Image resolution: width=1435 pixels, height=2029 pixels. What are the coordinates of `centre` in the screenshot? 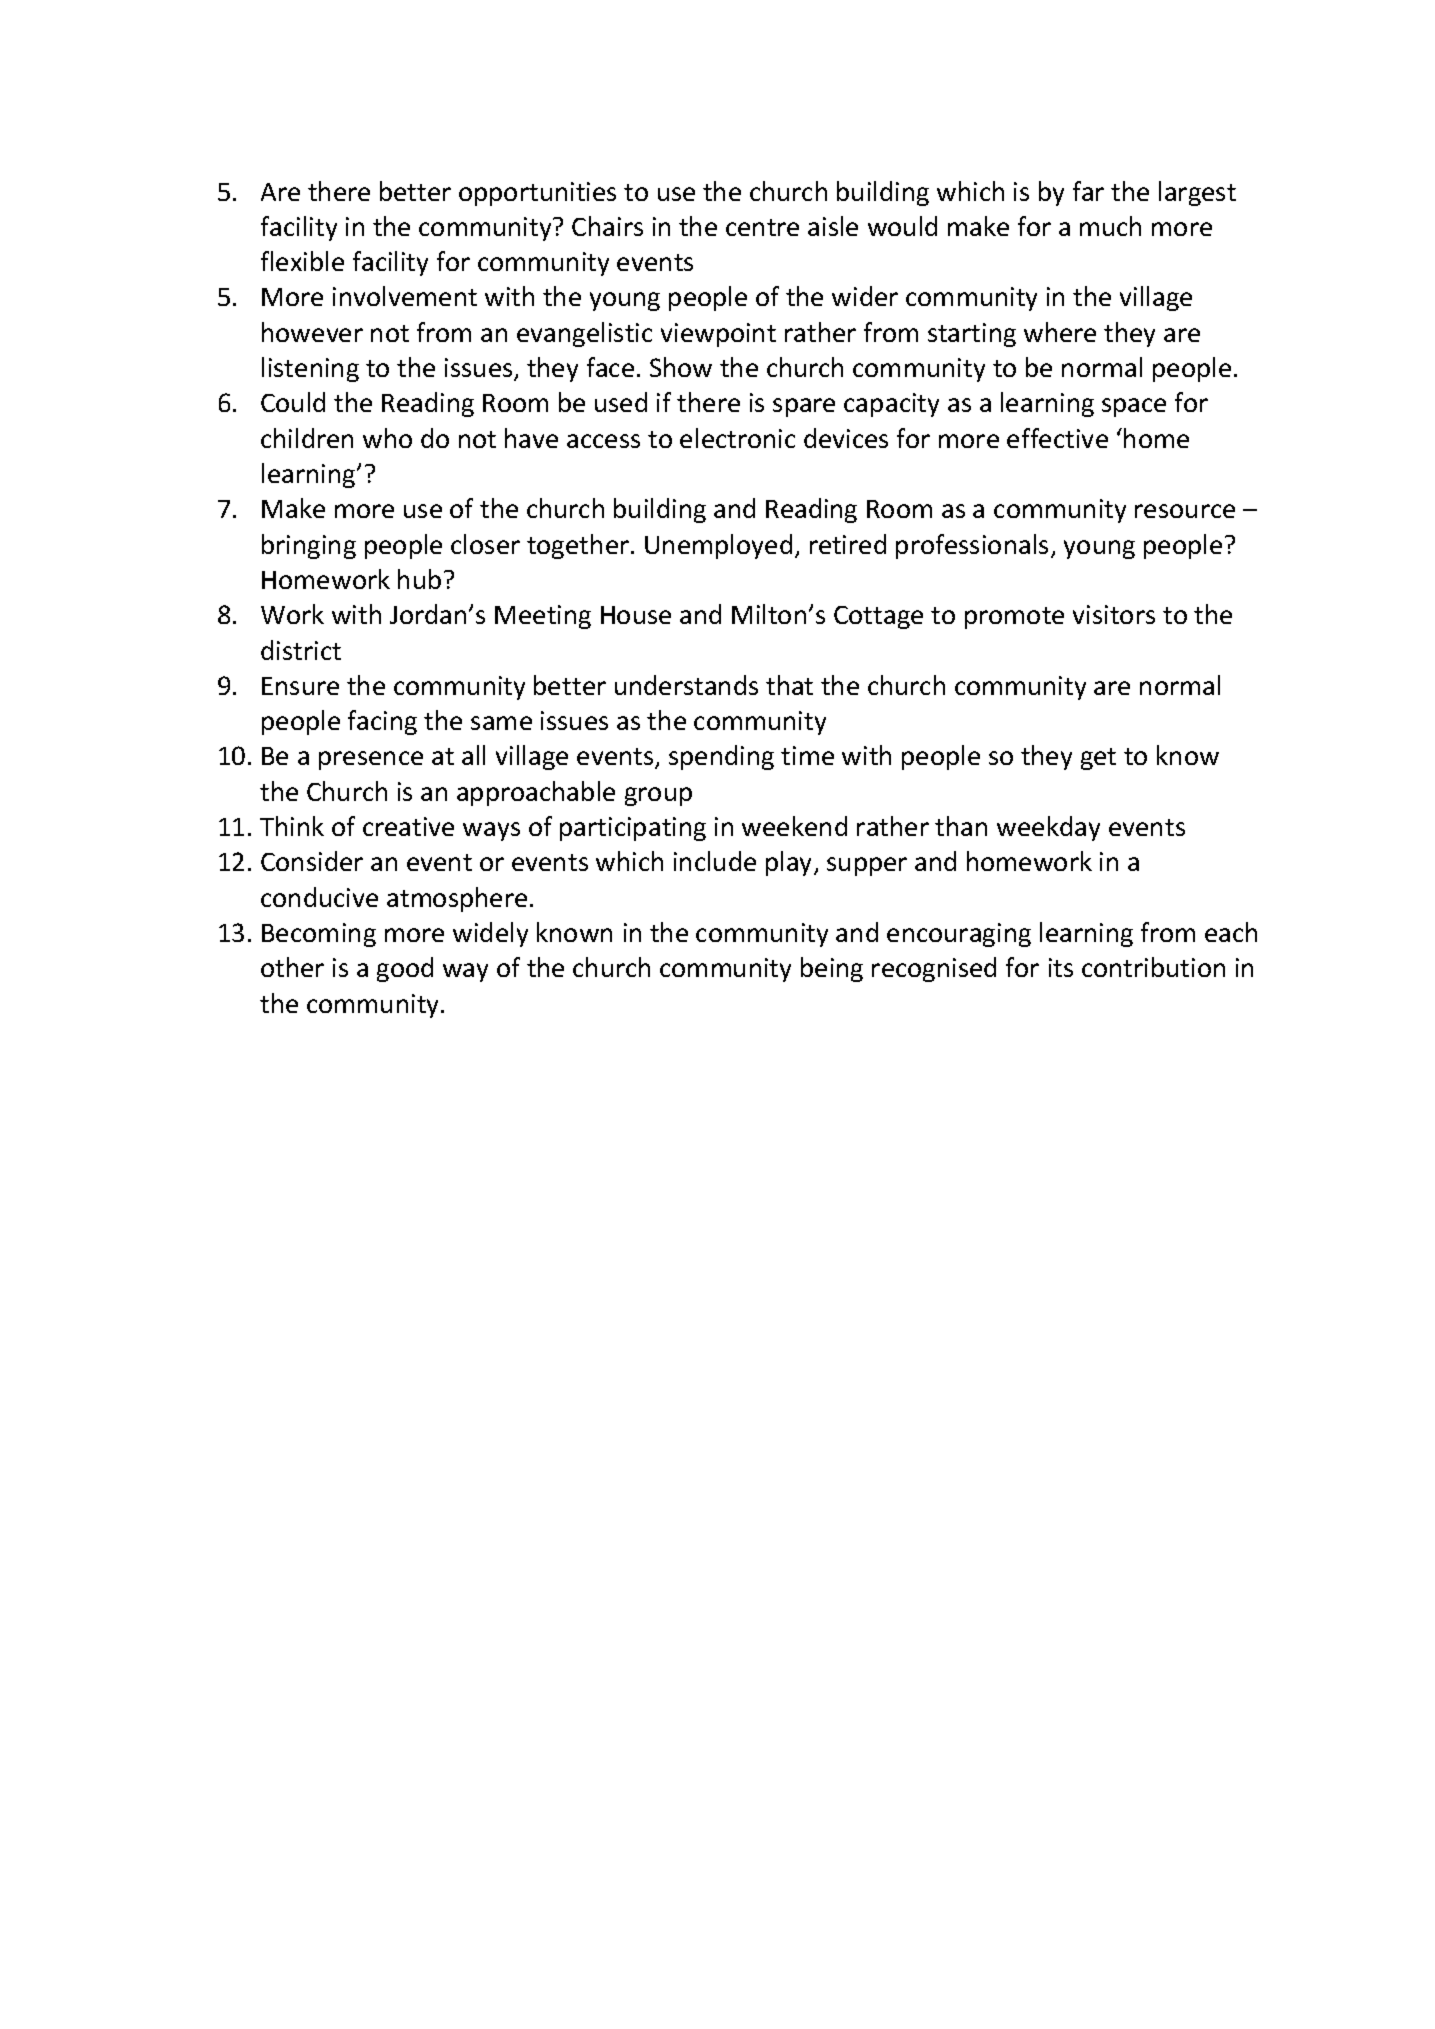 It's located at (762, 227).
